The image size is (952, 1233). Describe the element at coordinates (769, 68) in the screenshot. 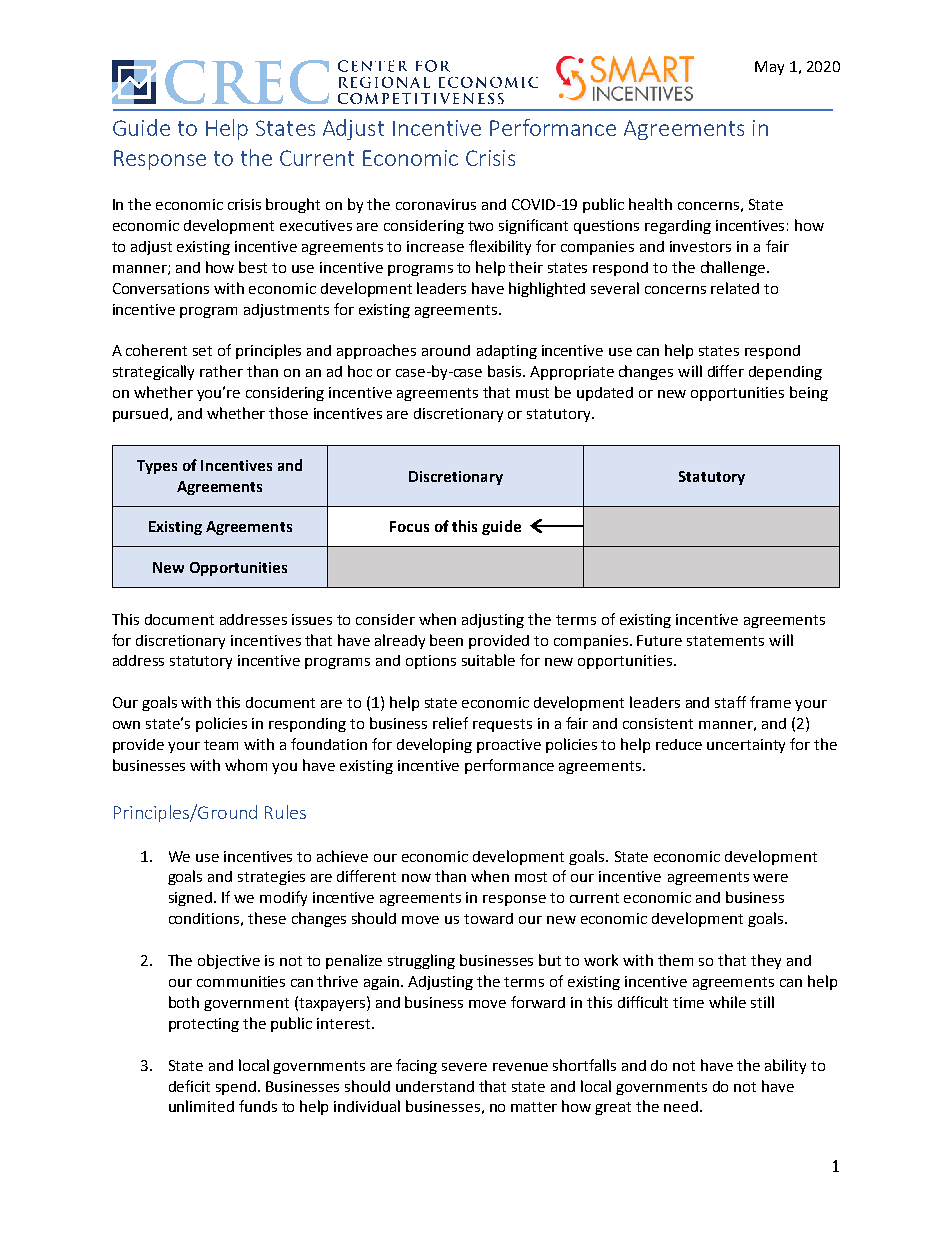

I see `May` at that location.
